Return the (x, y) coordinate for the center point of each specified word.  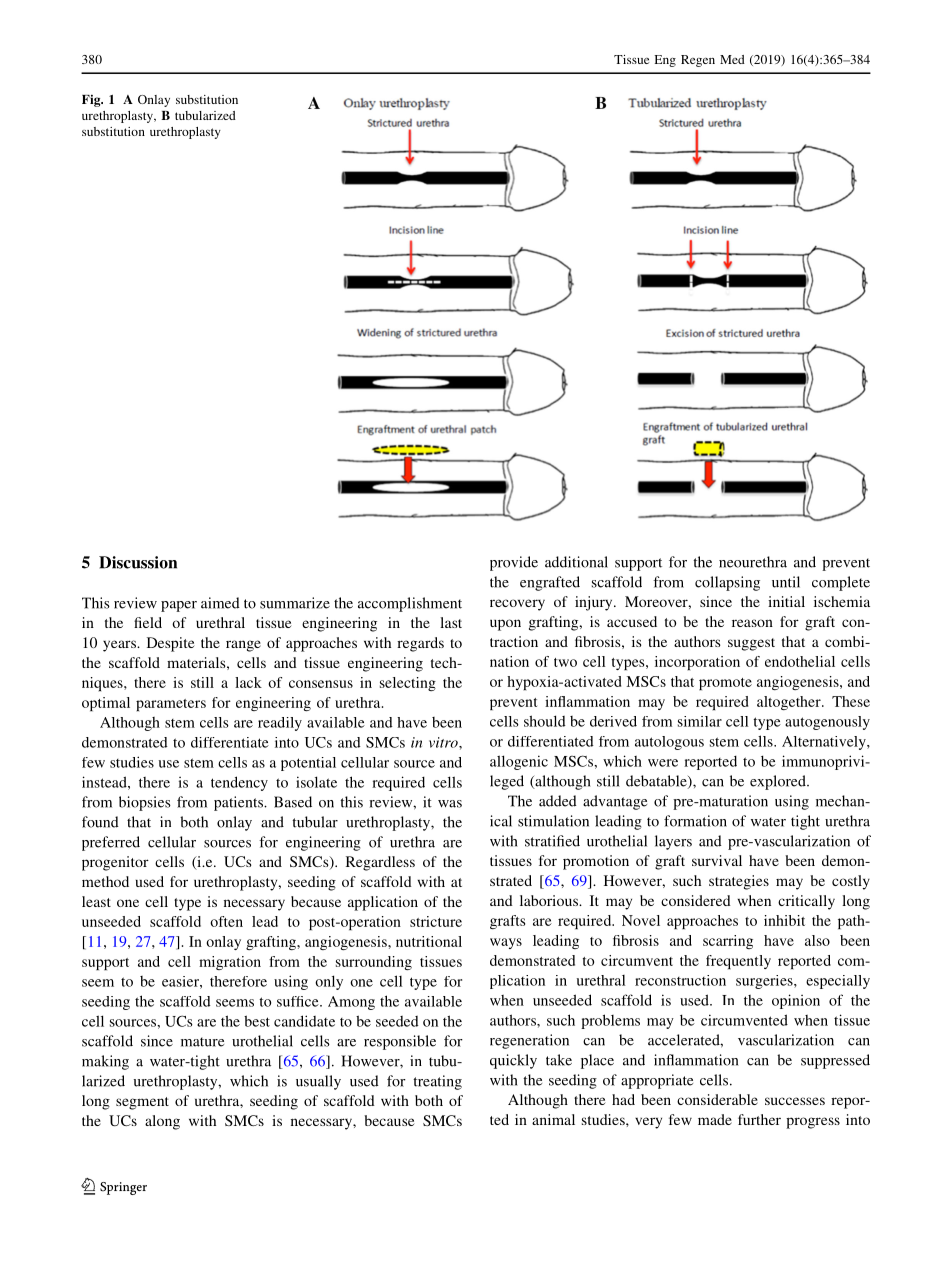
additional (576, 562)
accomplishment (410, 604)
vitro (444, 742)
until (786, 582)
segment (142, 1103)
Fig (92, 100)
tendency (239, 783)
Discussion (138, 562)
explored (779, 782)
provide (514, 563)
